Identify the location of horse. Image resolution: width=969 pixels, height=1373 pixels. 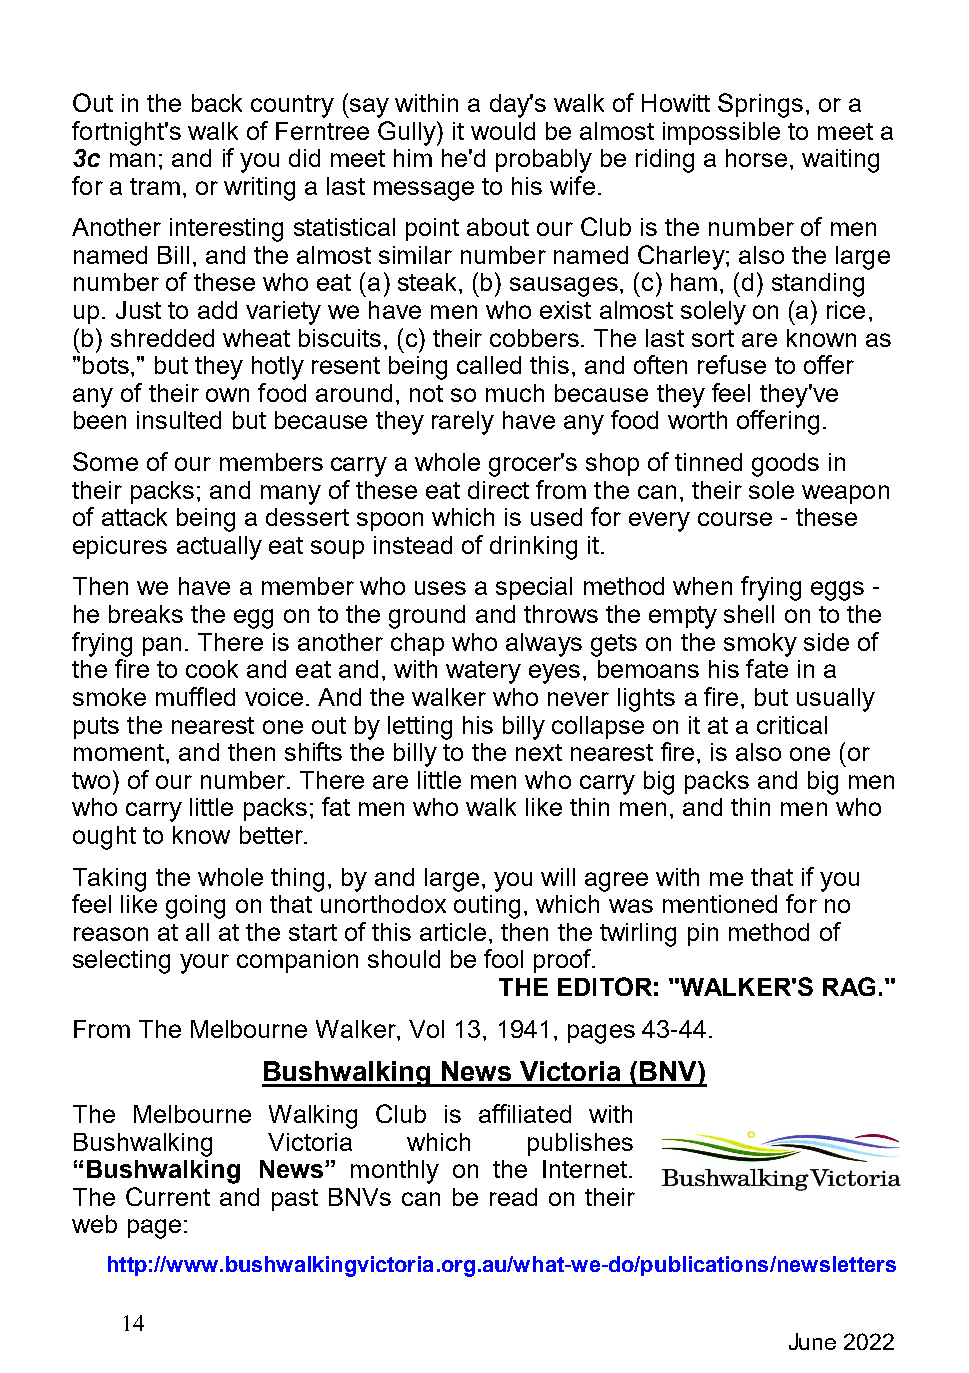
(756, 158).
